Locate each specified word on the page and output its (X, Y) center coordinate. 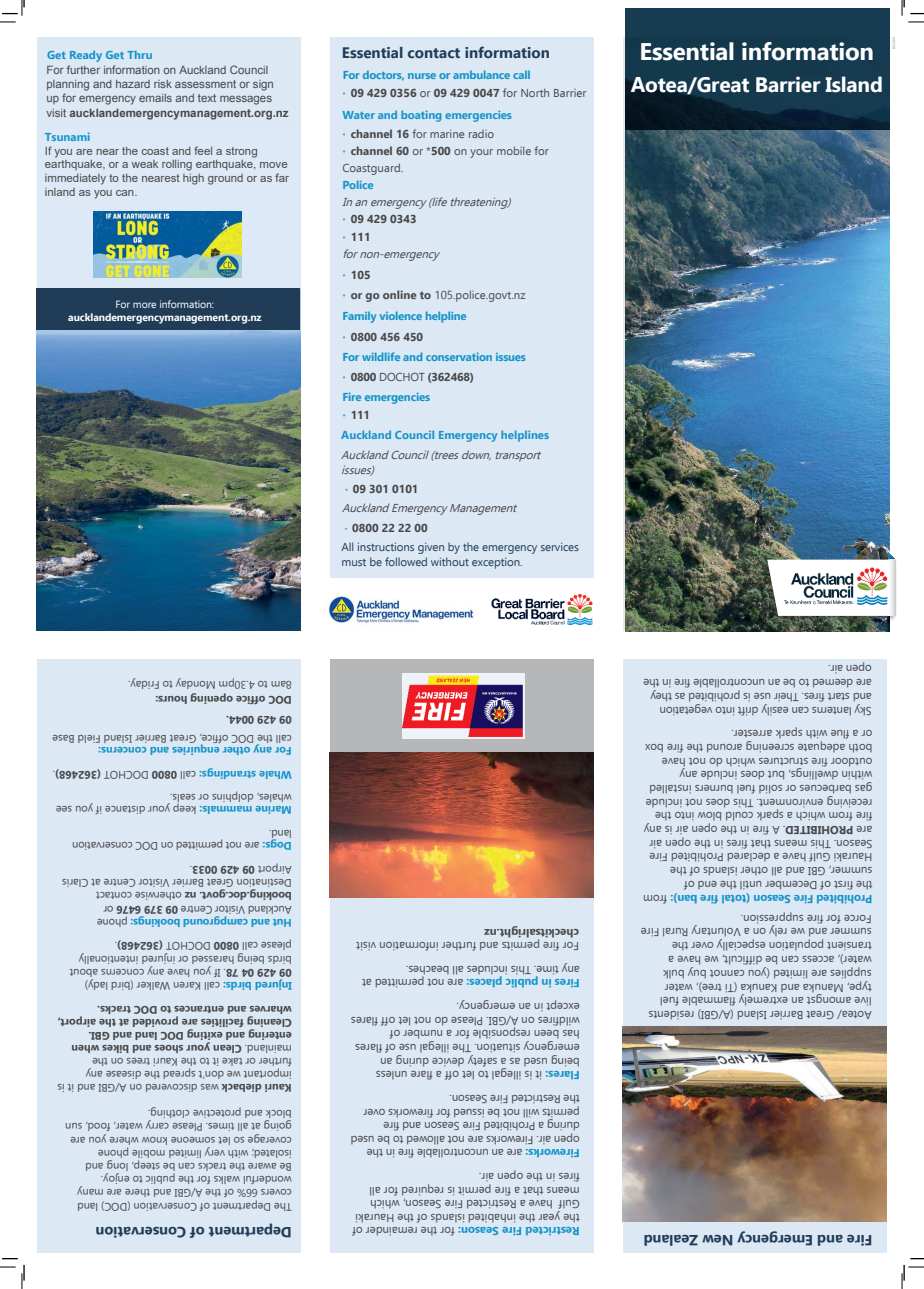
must (354, 562)
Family (359, 317)
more (144, 305)
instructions (386, 546)
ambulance (481, 74)
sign (263, 85)
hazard (133, 84)
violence (401, 315)
